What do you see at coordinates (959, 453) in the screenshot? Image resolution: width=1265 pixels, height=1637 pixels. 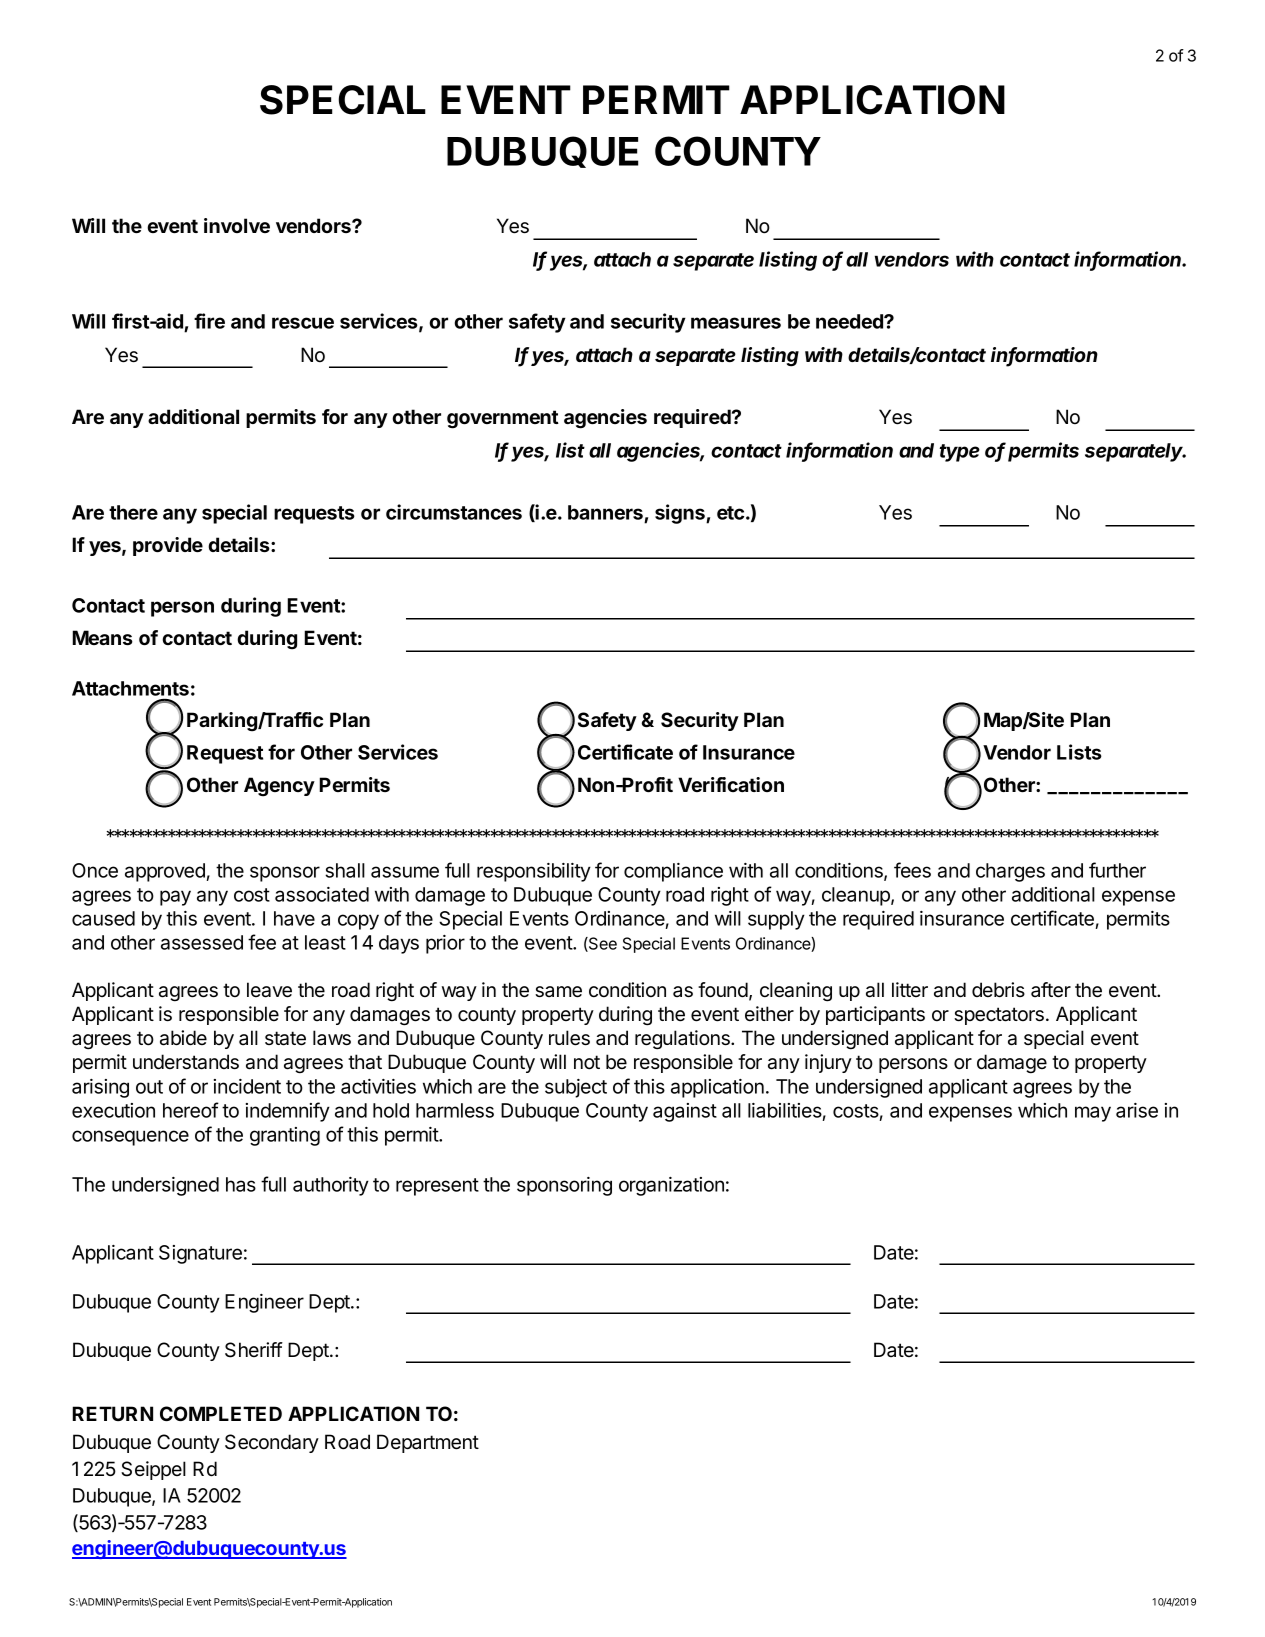 I see `type` at bounding box center [959, 453].
